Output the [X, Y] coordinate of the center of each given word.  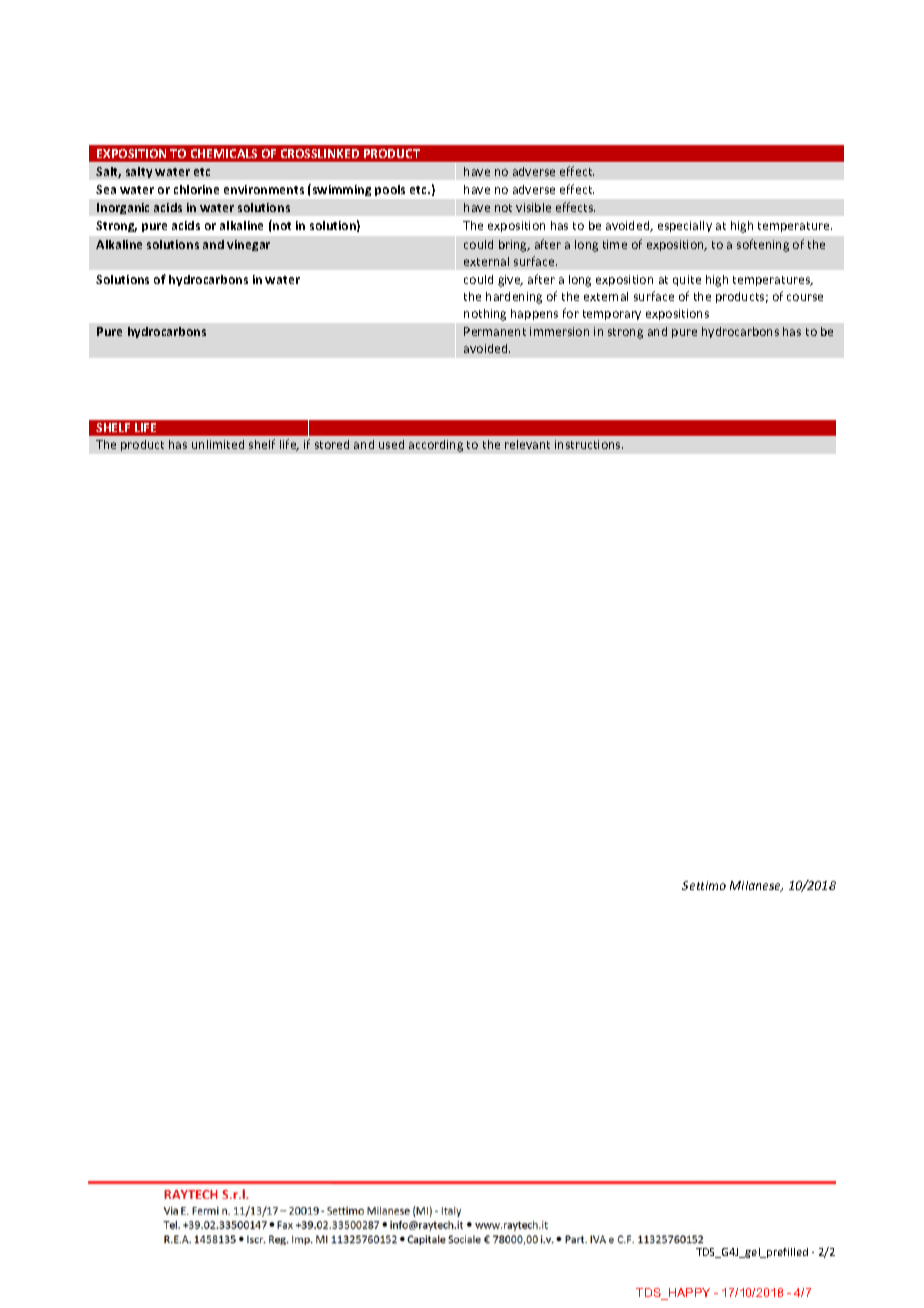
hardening [514, 298]
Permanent [495, 331]
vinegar [248, 245]
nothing [485, 315]
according [436, 446]
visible [533, 207]
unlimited [218, 444]
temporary [612, 315]
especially [685, 226]
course [805, 297]
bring [514, 246]
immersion [559, 331]
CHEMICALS [224, 153]
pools [390, 190]
